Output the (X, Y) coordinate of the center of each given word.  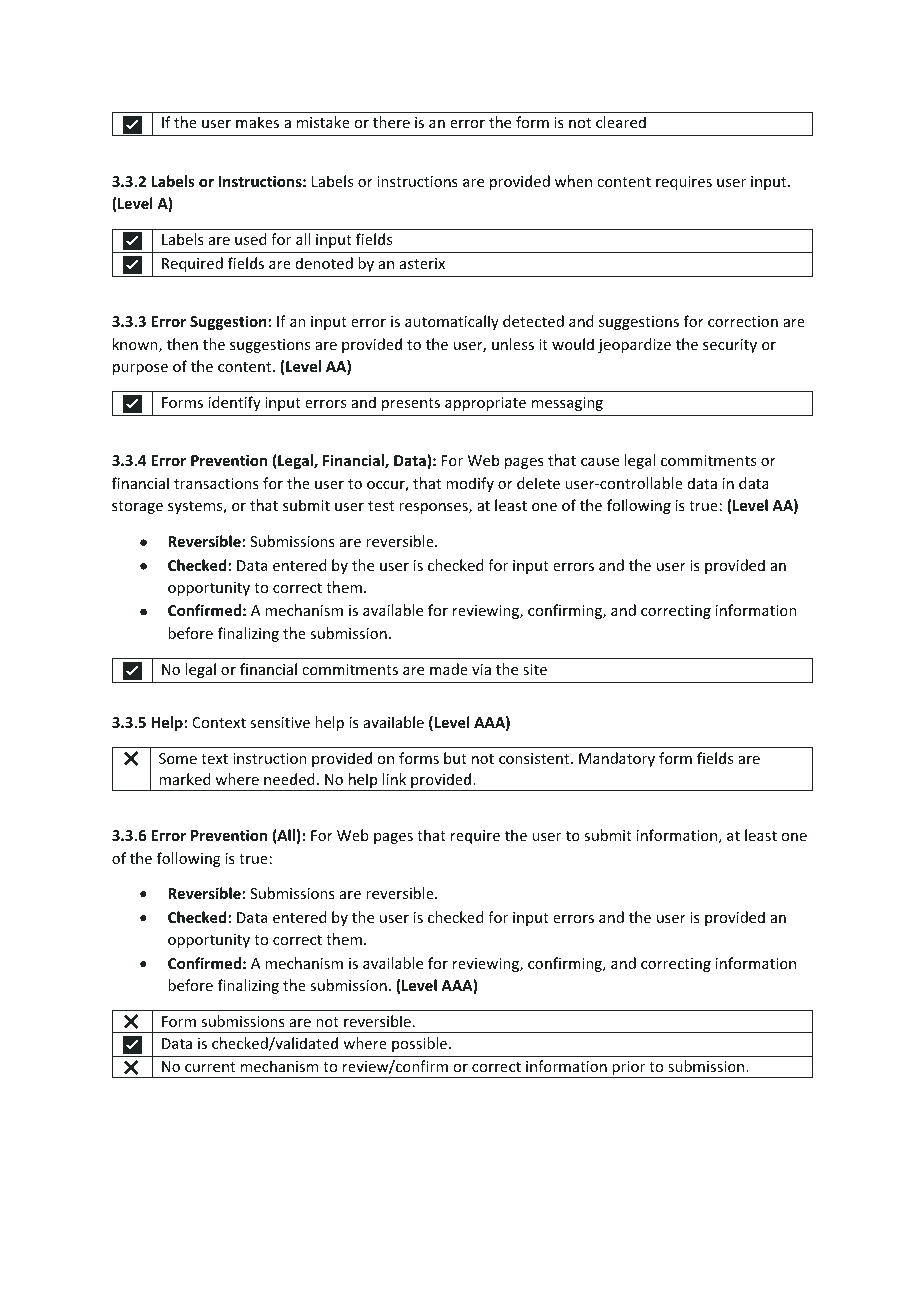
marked (184, 779)
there (391, 122)
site (535, 669)
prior (629, 1069)
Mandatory (617, 759)
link (394, 779)
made (449, 669)
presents (411, 404)
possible (421, 1044)
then (182, 344)
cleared (621, 122)
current (210, 1067)
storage (137, 507)
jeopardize (634, 345)
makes (257, 122)
